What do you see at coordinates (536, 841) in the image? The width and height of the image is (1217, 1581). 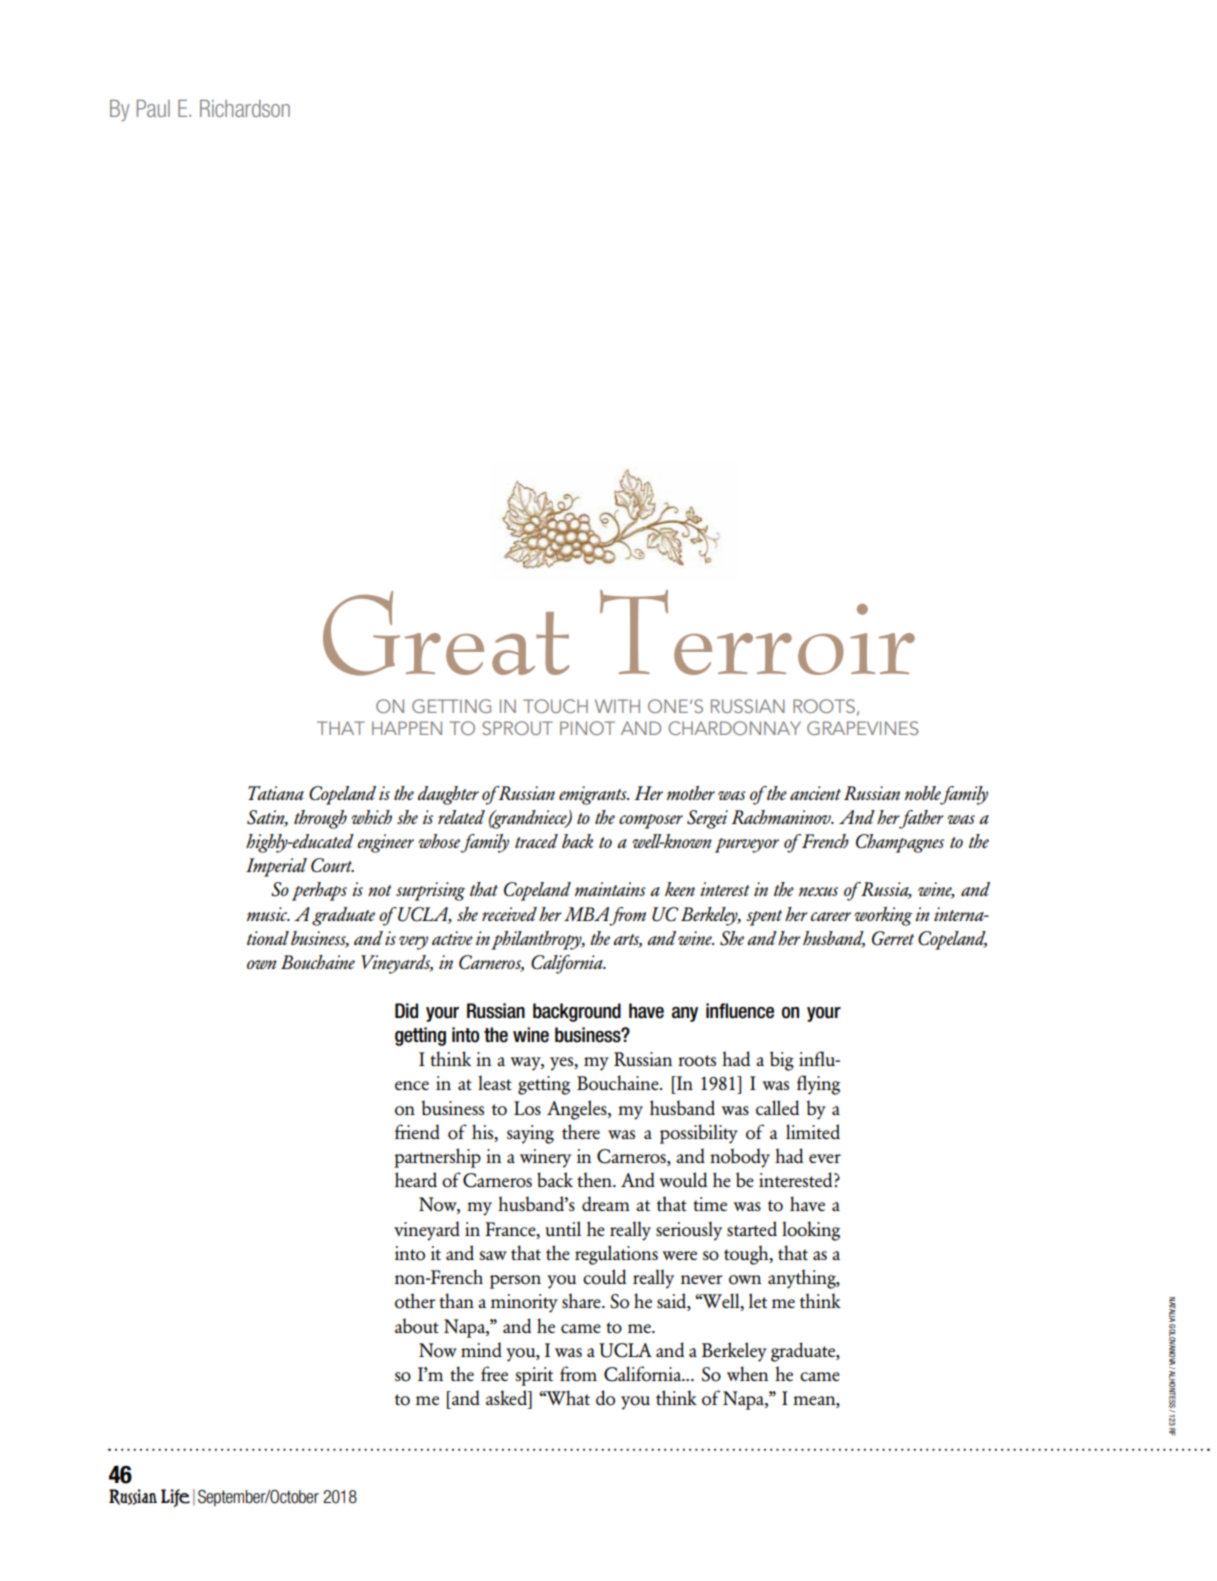 I see `traced` at bounding box center [536, 841].
